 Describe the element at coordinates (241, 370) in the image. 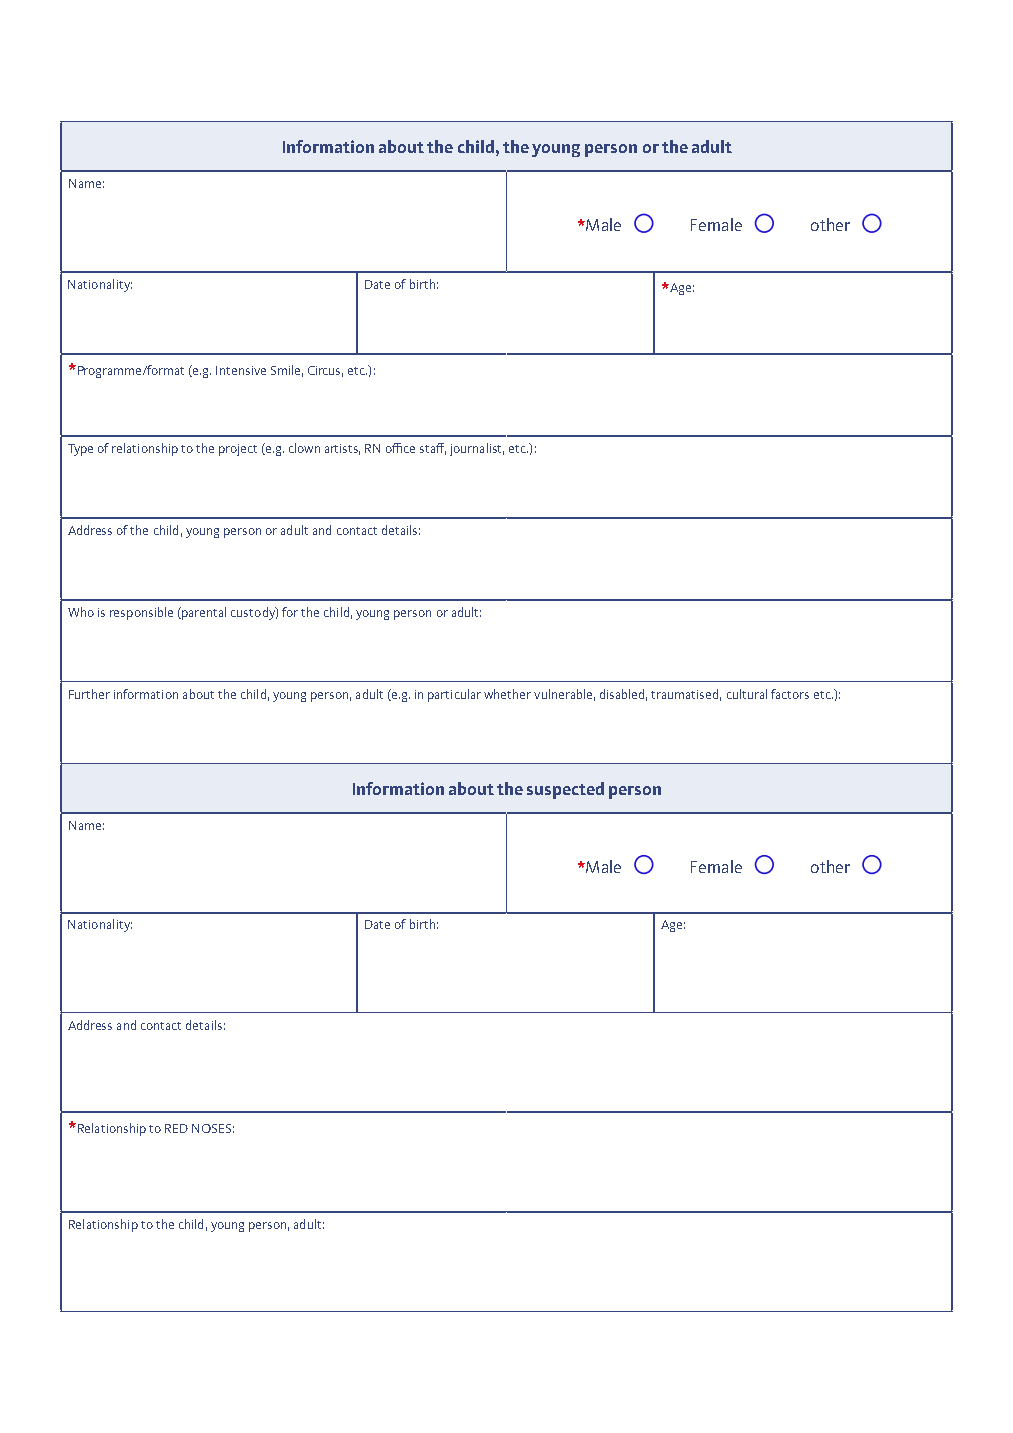

I see `Intensive` at that location.
